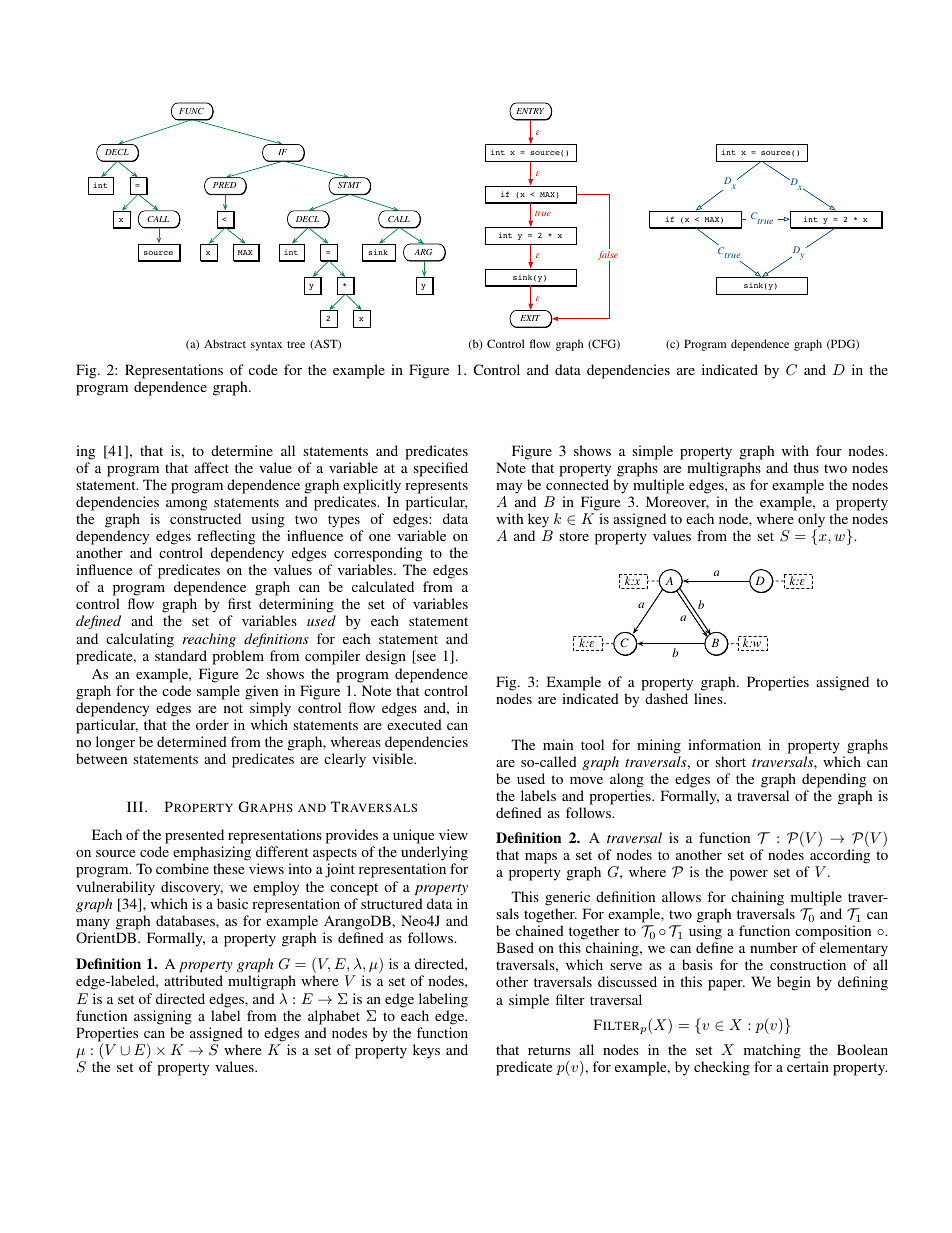  I want to click on COND, so click(224, 185).
